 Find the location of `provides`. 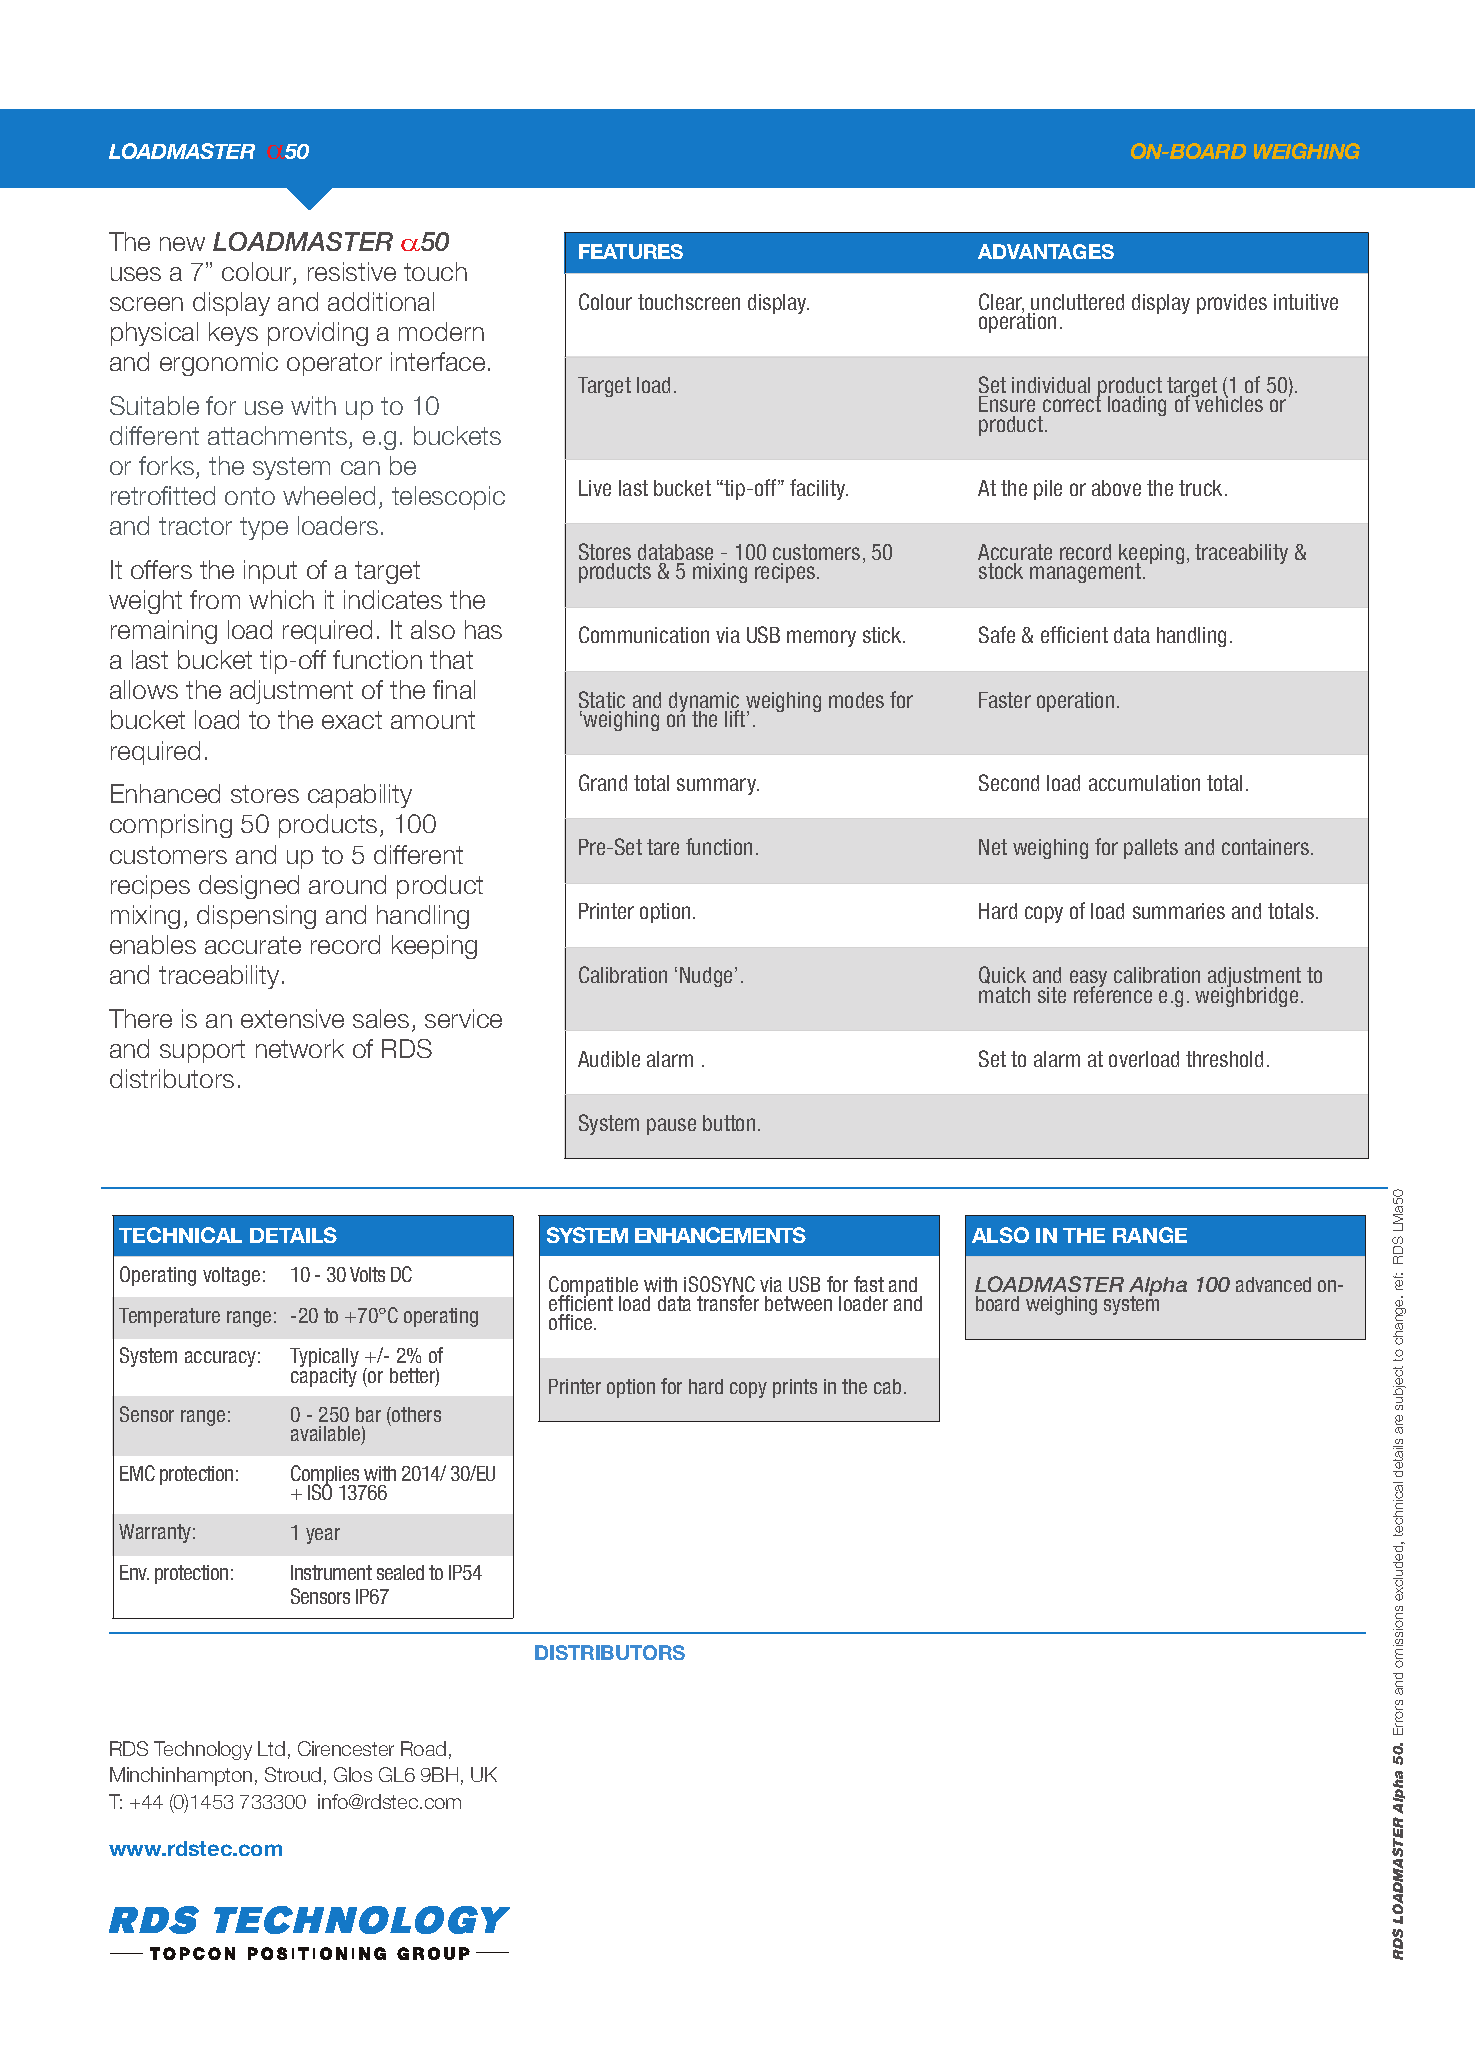

provides is located at coordinates (1232, 304).
